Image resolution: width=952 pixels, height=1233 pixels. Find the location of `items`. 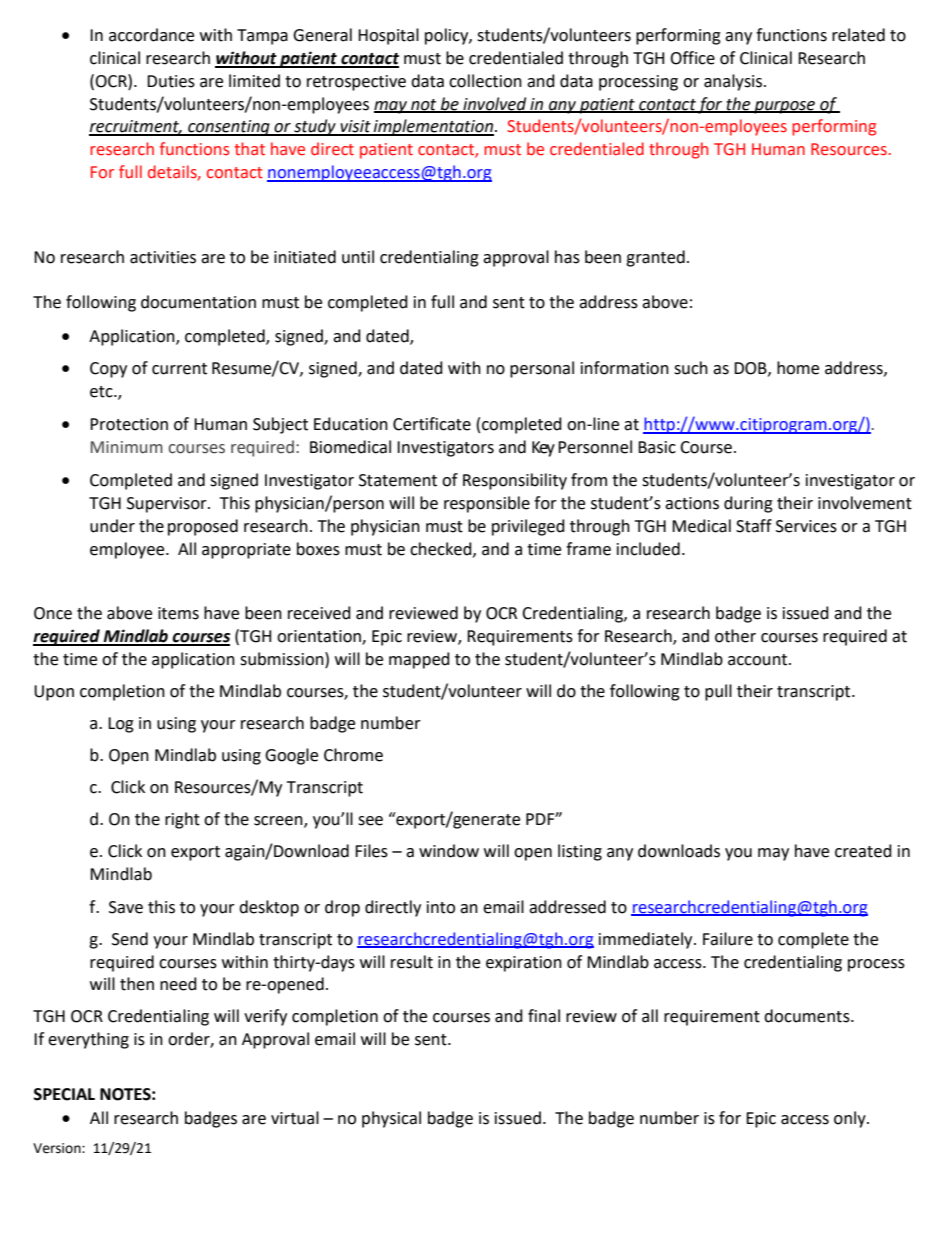

items is located at coordinates (178, 613).
